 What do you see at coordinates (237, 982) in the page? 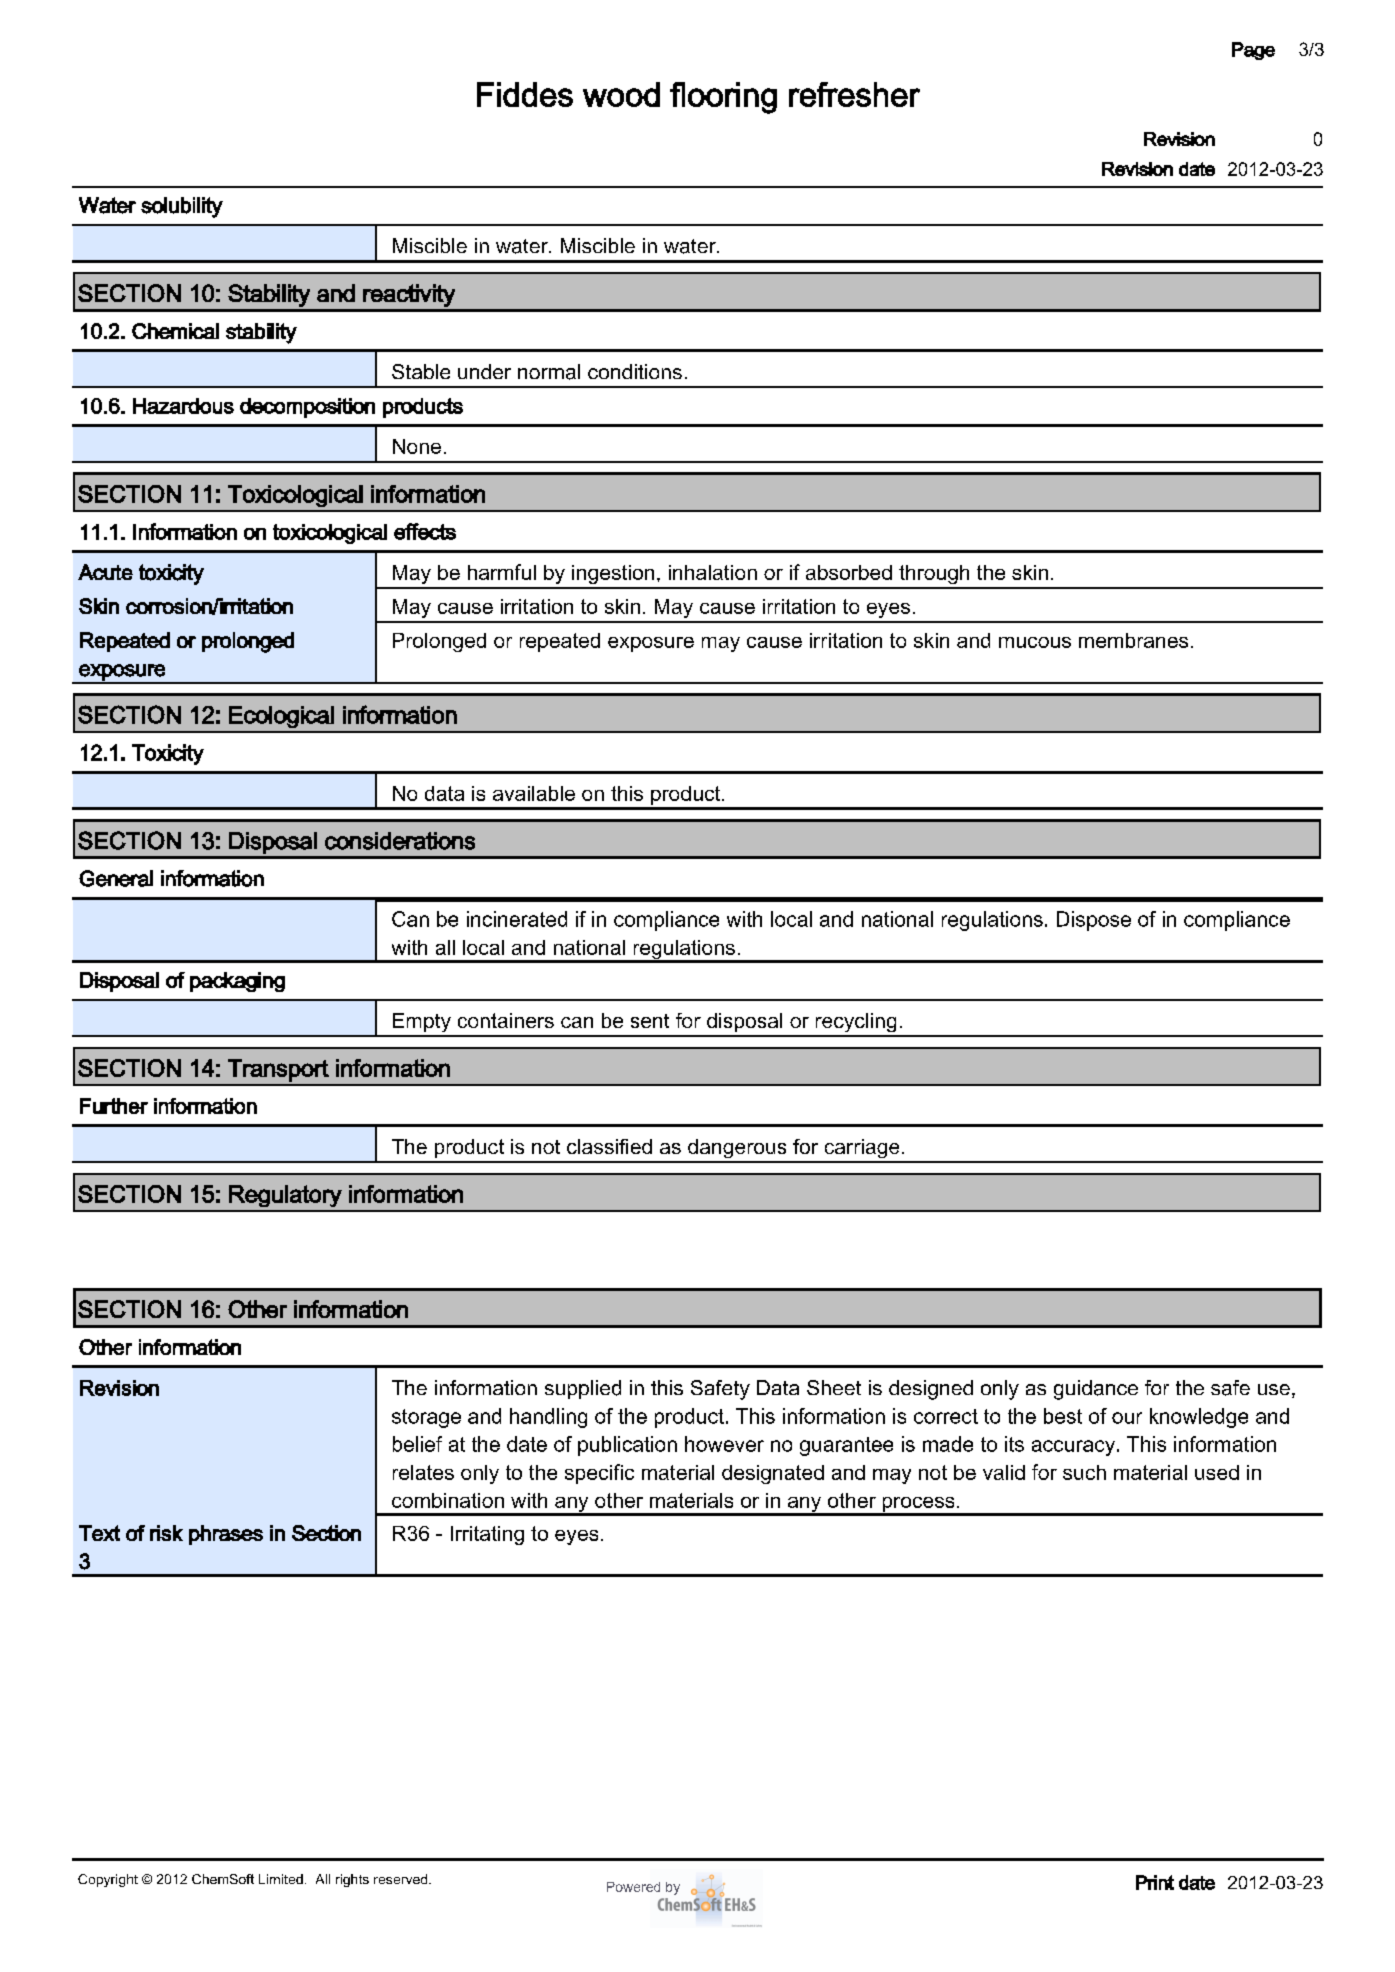
I see `packaging` at bounding box center [237, 982].
